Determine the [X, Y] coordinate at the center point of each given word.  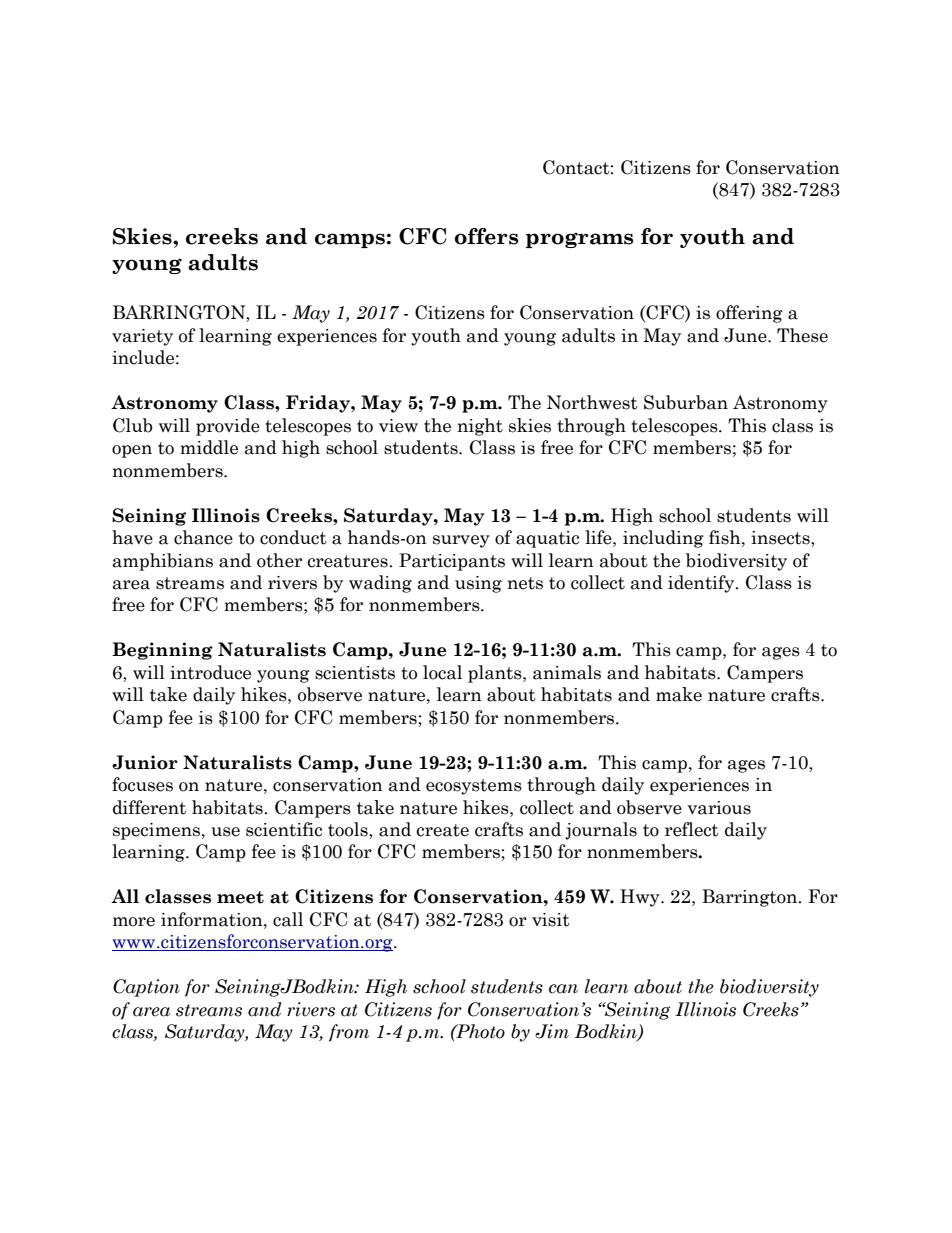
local [442, 672]
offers [486, 236]
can [563, 989]
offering [749, 314]
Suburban [686, 402]
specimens [156, 831]
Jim [552, 1031]
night [480, 427]
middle [209, 447]
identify [702, 584]
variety [142, 337]
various [719, 808]
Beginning [162, 651]
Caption [146, 988]
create [442, 830]
